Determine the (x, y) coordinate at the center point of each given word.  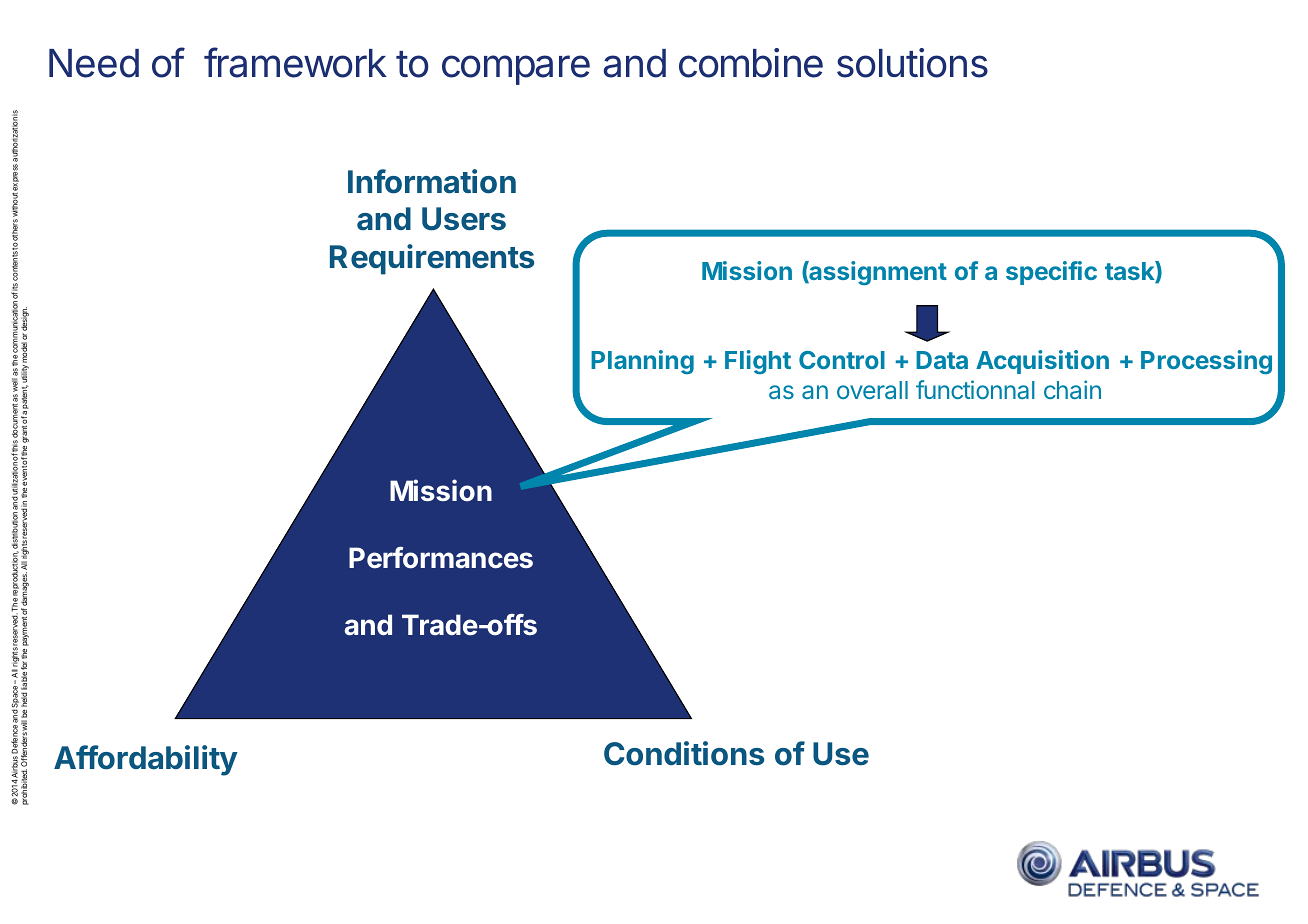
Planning (642, 362)
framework (295, 62)
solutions (912, 63)
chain (1072, 389)
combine (751, 63)
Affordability (146, 760)
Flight (758, 362)
